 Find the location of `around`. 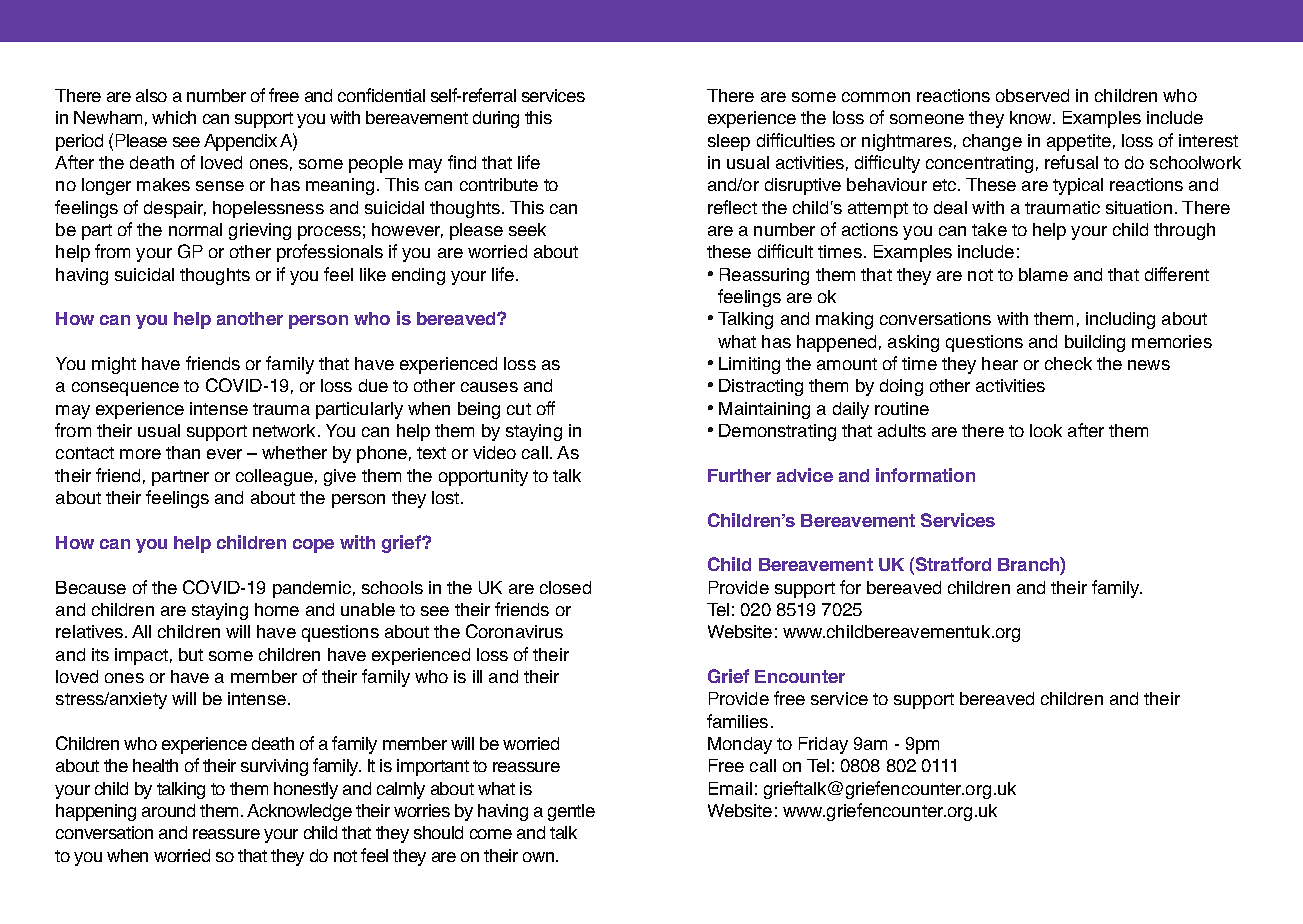

around is located at coordinates (168, 810).
